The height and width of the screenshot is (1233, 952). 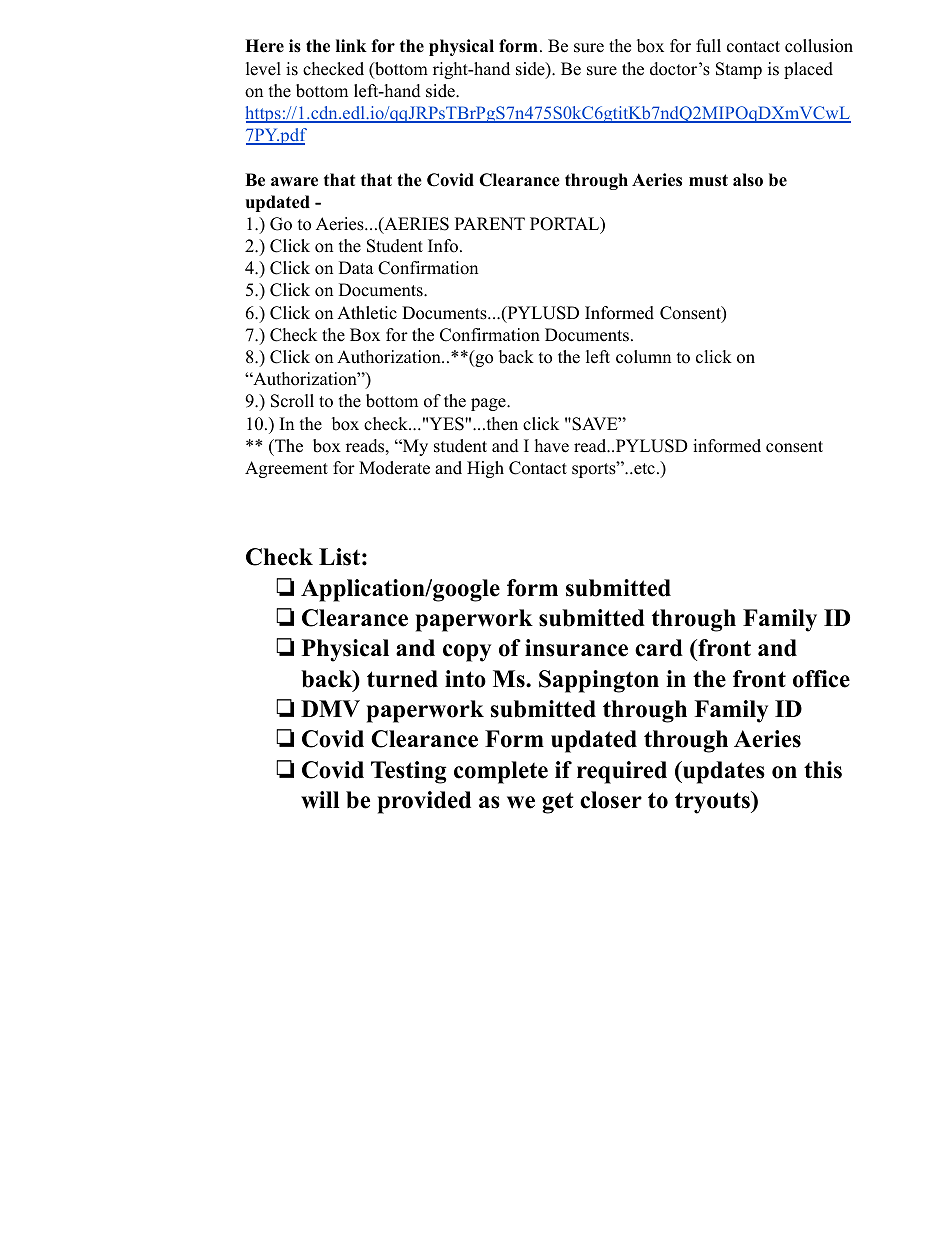 What do you see at coordinates (552, 446) in the screenshot?
I see `have` at bounding box center [552, 446].
